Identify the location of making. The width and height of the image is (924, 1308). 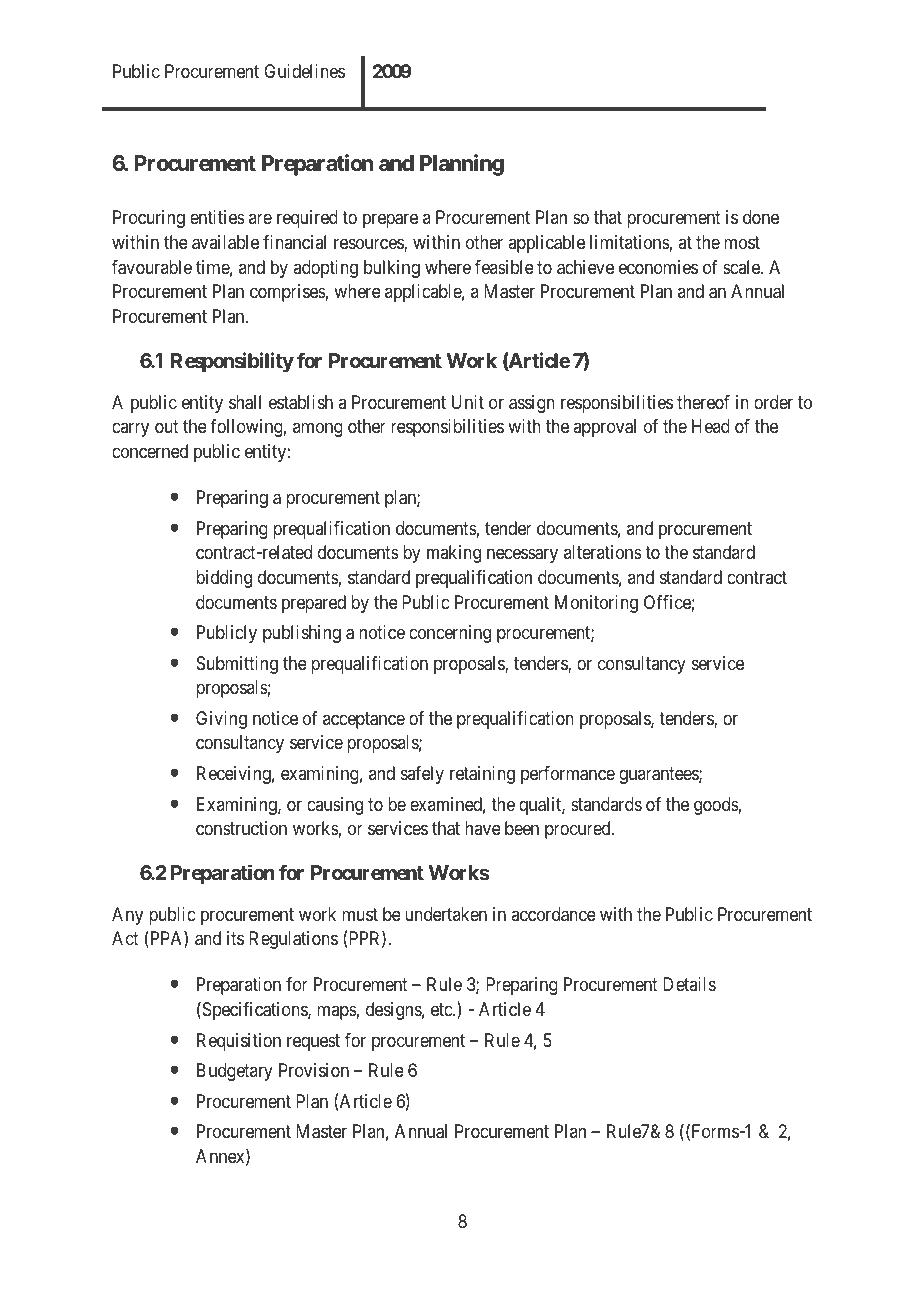
(454, 554).
